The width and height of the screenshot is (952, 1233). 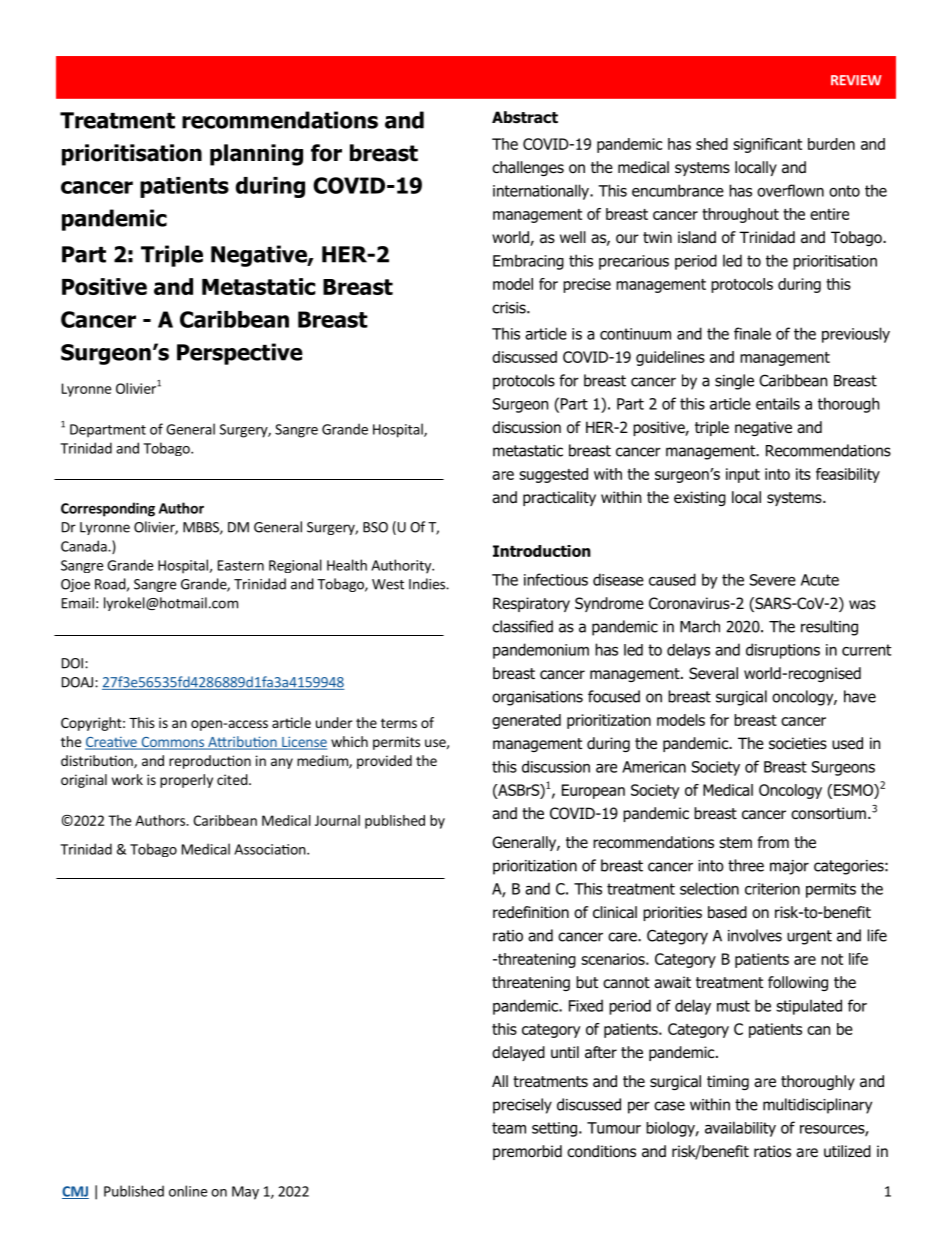 I want to click on suggested, so click(x=553, y=475).
